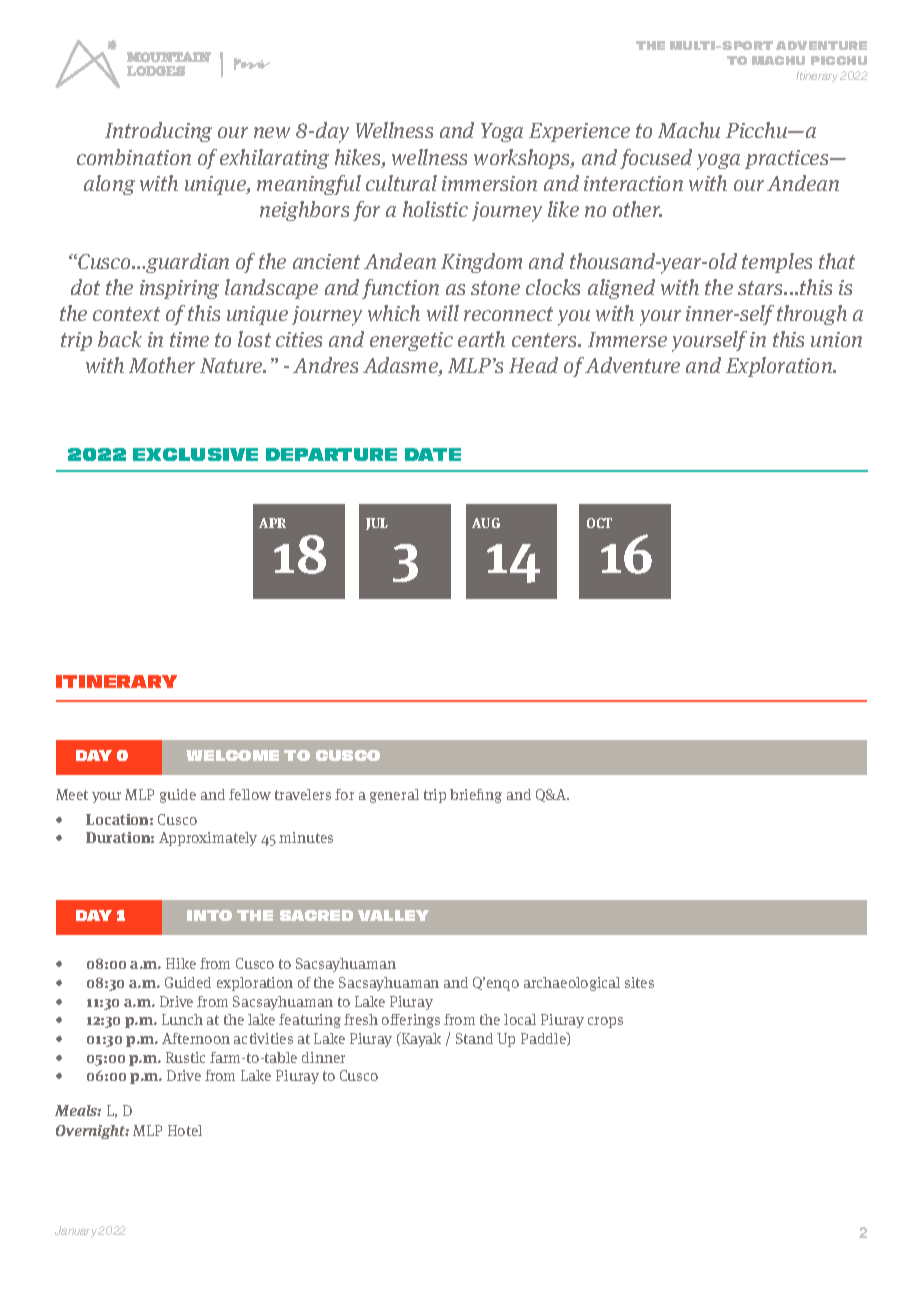  What do you see at coordinates (185, 1130) in the document?
I see `Hotel` at bounding box center [185, 1130].
